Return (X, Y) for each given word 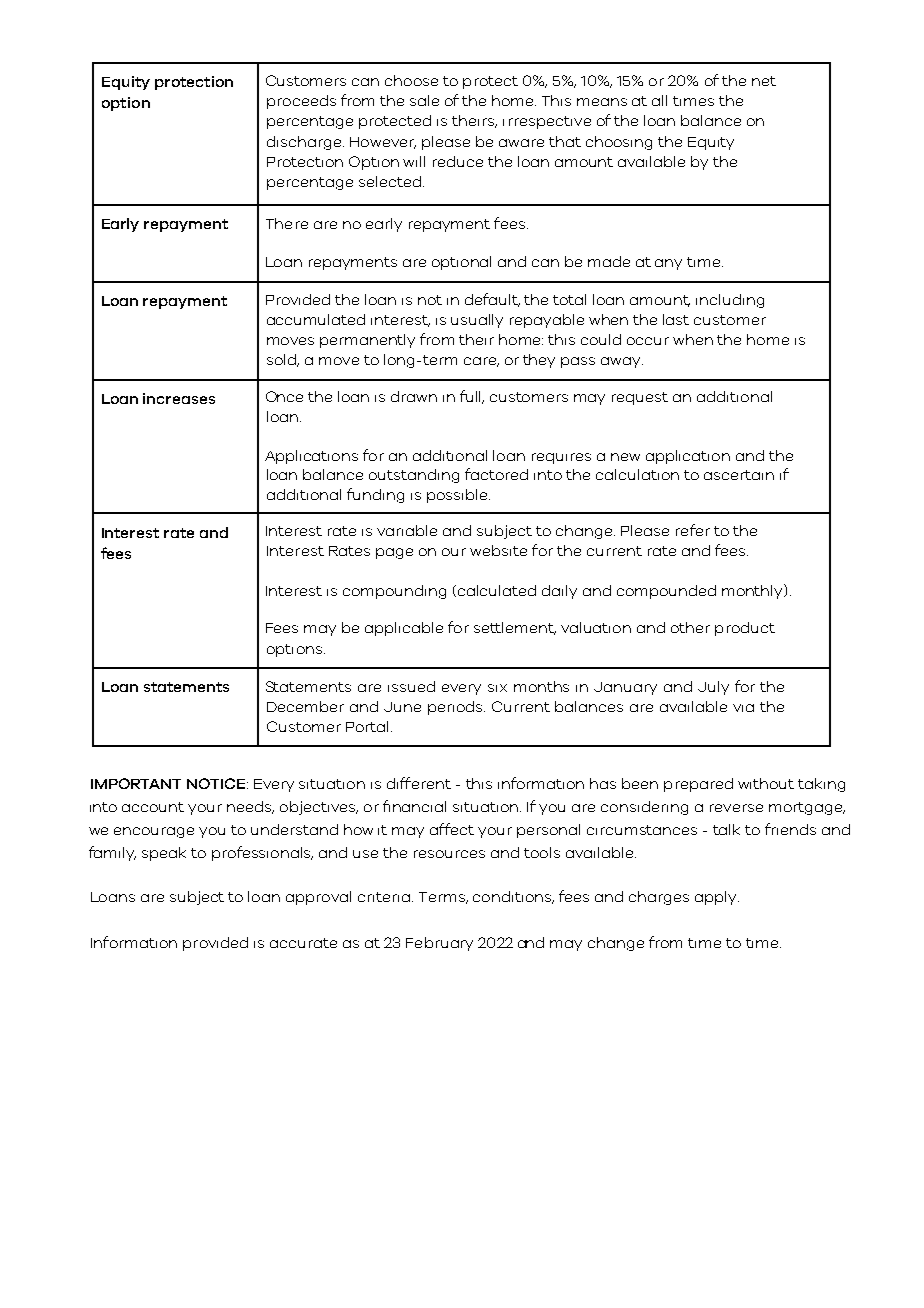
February (439, 944)
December (305, 706)
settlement (515, 628)
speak (164, 854)
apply (717, 898)
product (745, 629)
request (640, 398)
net (764, 81)
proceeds (301, 102)
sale (424, 100)
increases (179, 398)
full (472, 397)
